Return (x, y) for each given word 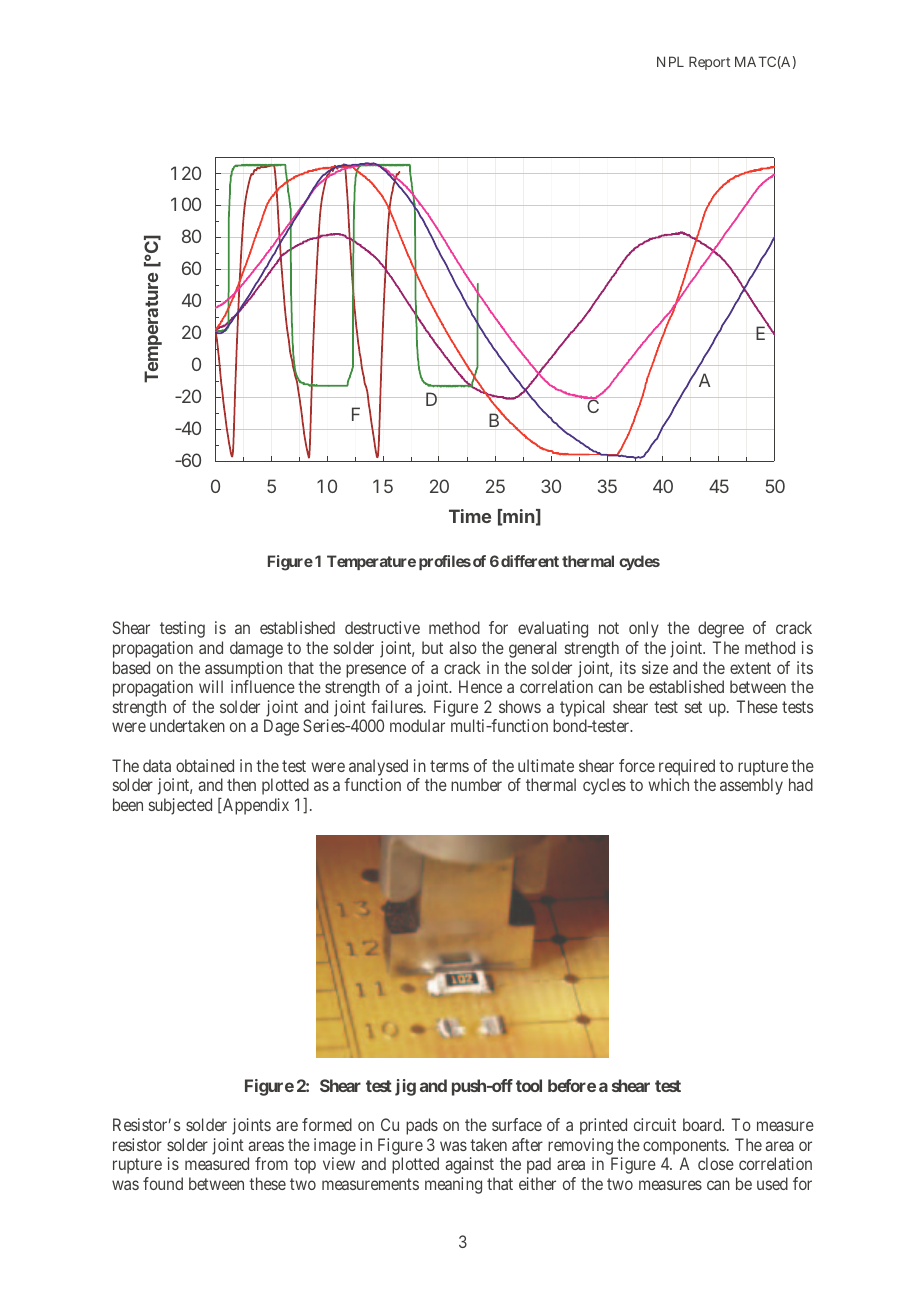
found (163, 1183)
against (469, 1165)
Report (709, 63)
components (684, 1147)
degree (721, 629)
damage (256, 649)
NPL (670, 61)
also (463, 647)
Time (470, 516)
